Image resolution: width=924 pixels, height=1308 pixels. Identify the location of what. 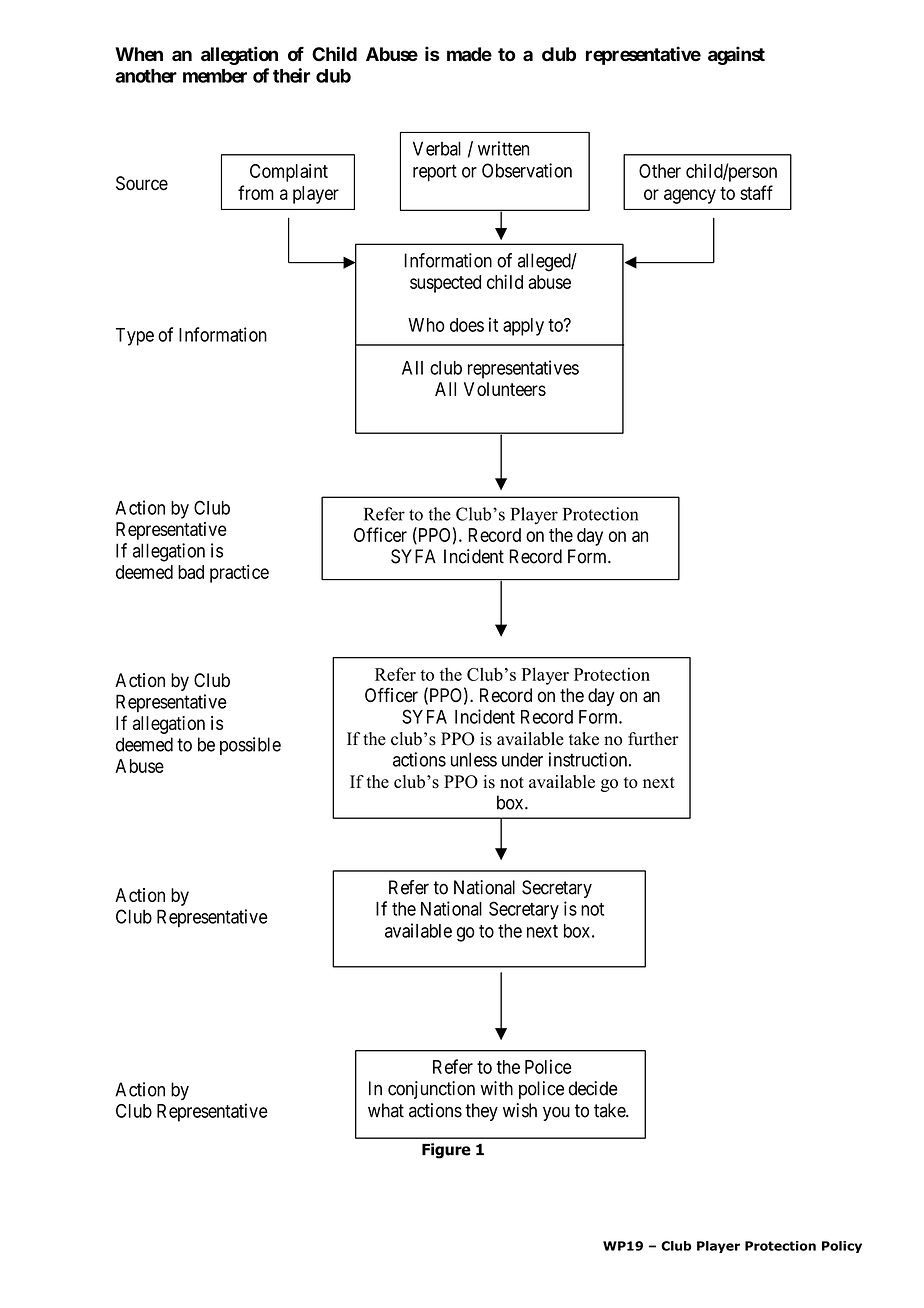
(386, 1110).
